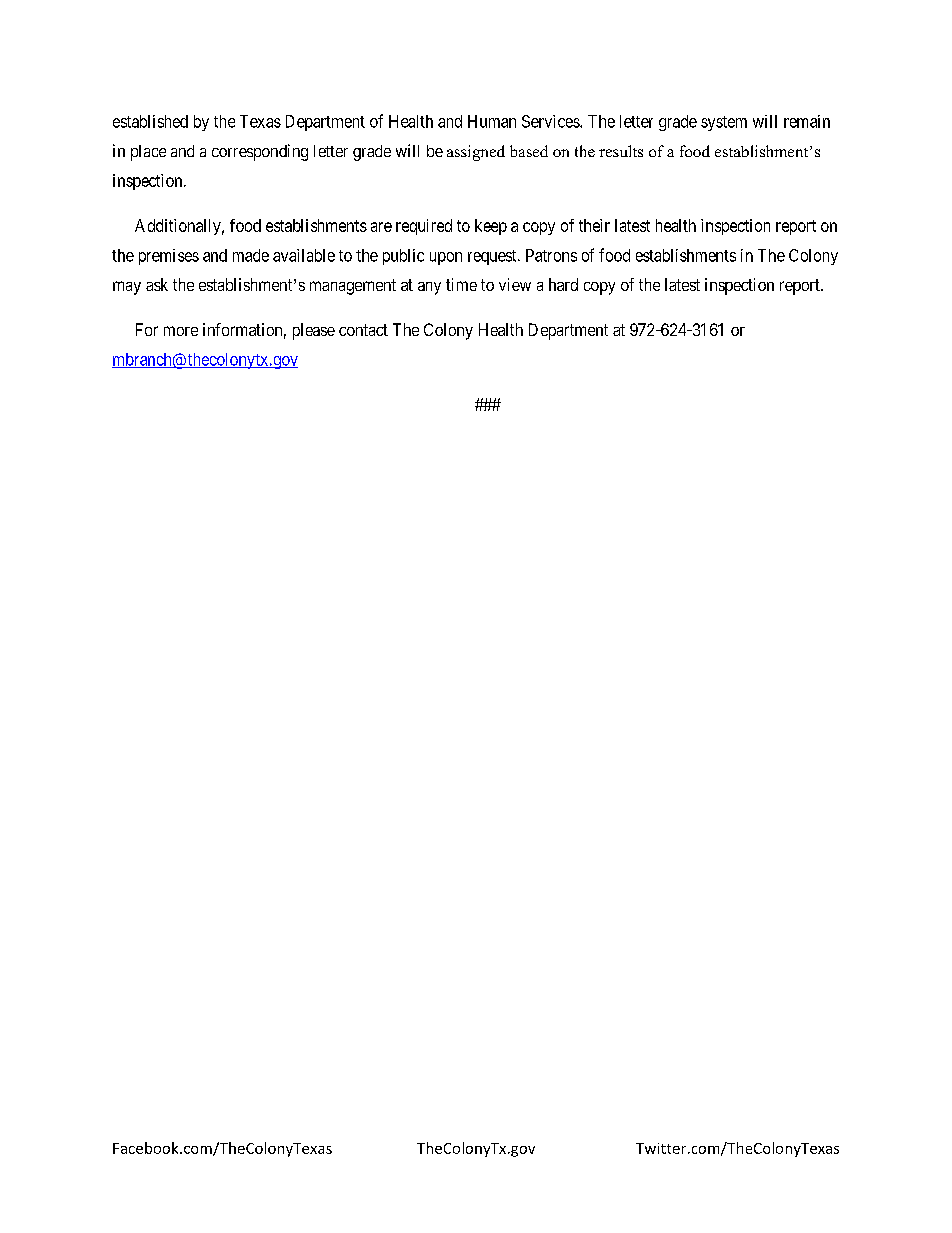 The width and height of the image is (952, 1233). I want to click on established, so click(150, 121).
